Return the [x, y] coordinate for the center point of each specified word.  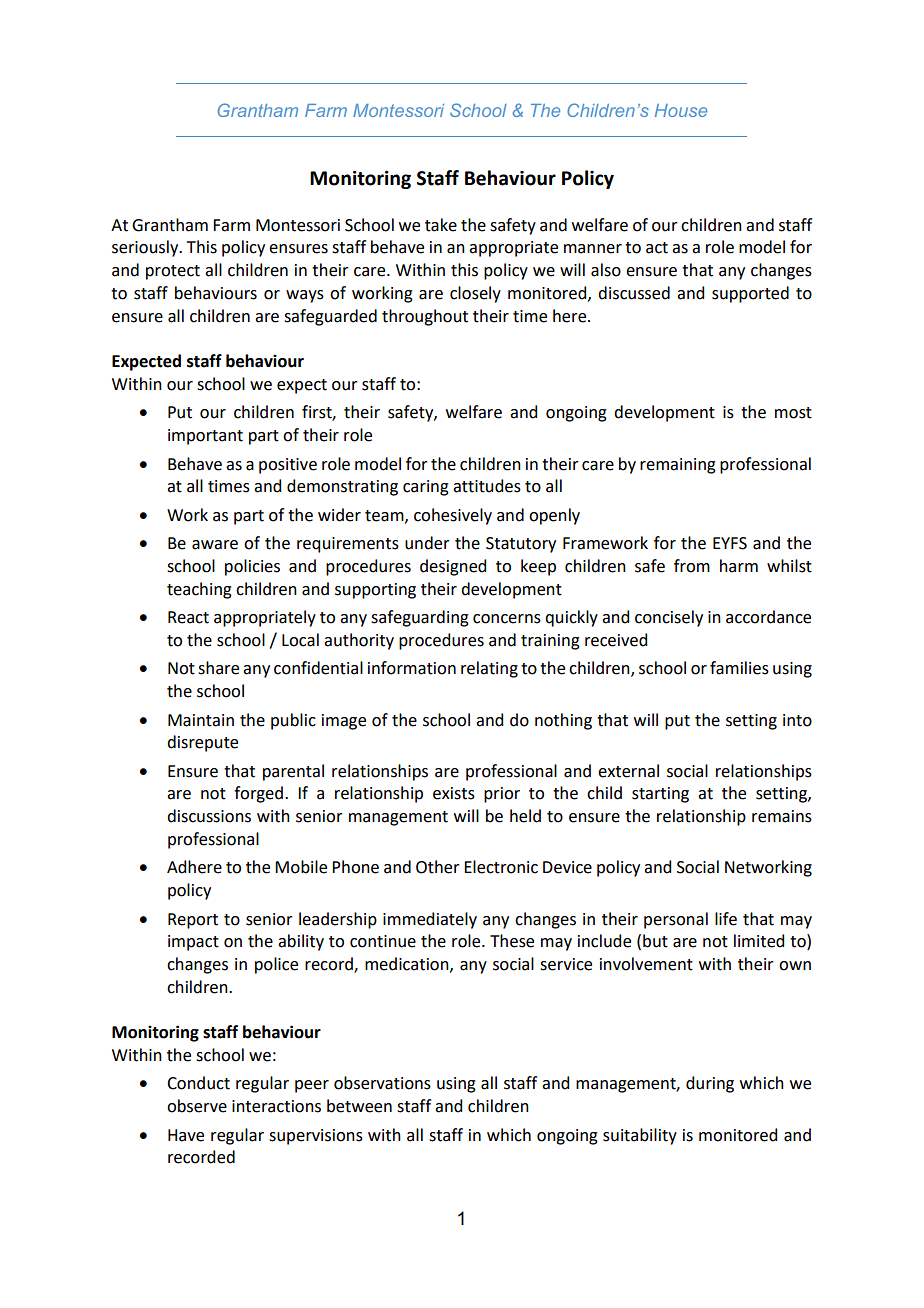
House [681, 110]
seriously [146, 248]
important [205, 437]
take [441, 225]
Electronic [501, 867]
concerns [507, 619]
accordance [768, 617]
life [726, 919]
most [793, 413]
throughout [425, 317]
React [188, 617]
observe [197, 1106]
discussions [209, 816]
